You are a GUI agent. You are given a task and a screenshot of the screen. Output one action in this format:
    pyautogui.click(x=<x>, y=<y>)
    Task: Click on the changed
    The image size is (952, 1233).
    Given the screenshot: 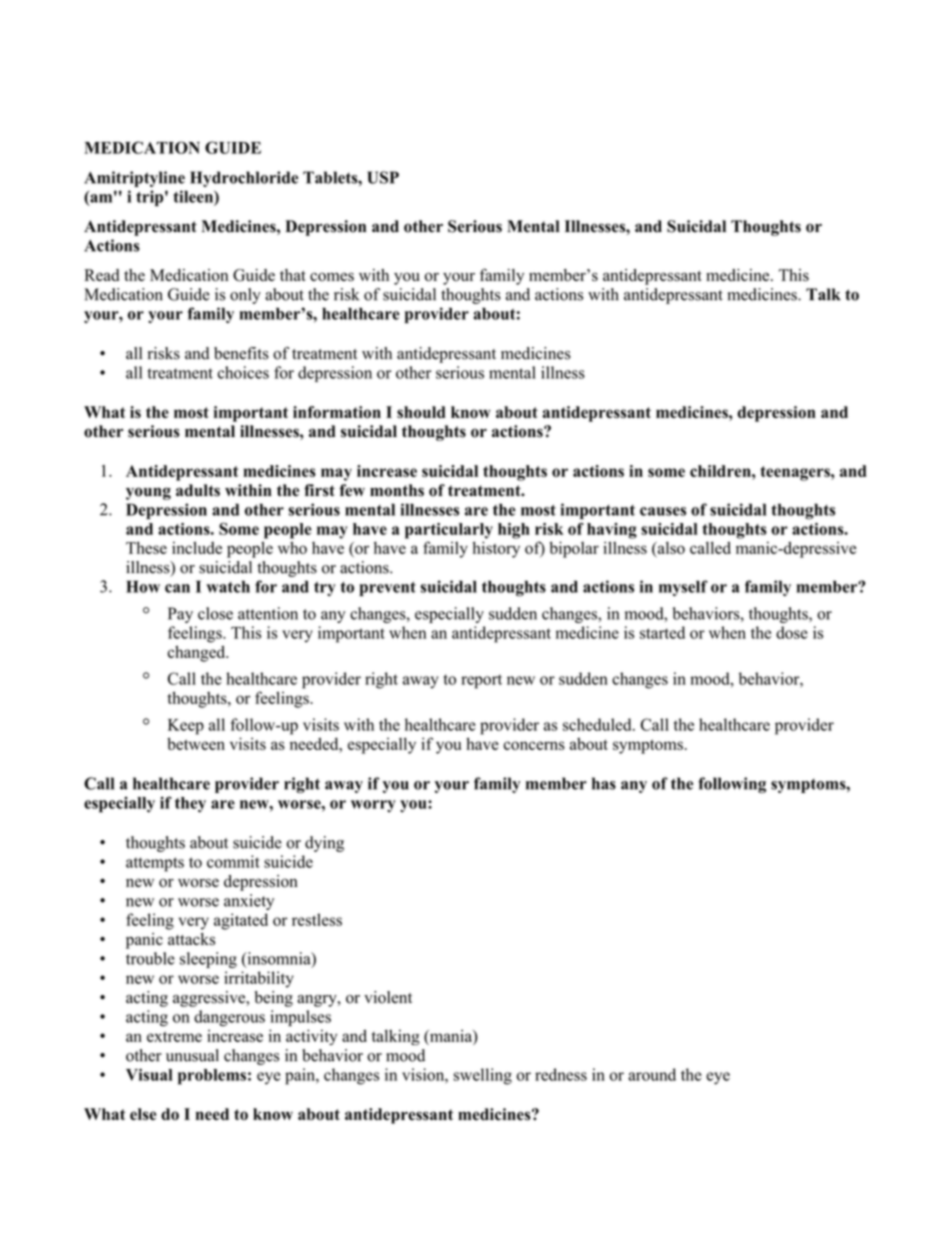 What is the action you would take?
    pyautogui.click(x=198, y=653)
